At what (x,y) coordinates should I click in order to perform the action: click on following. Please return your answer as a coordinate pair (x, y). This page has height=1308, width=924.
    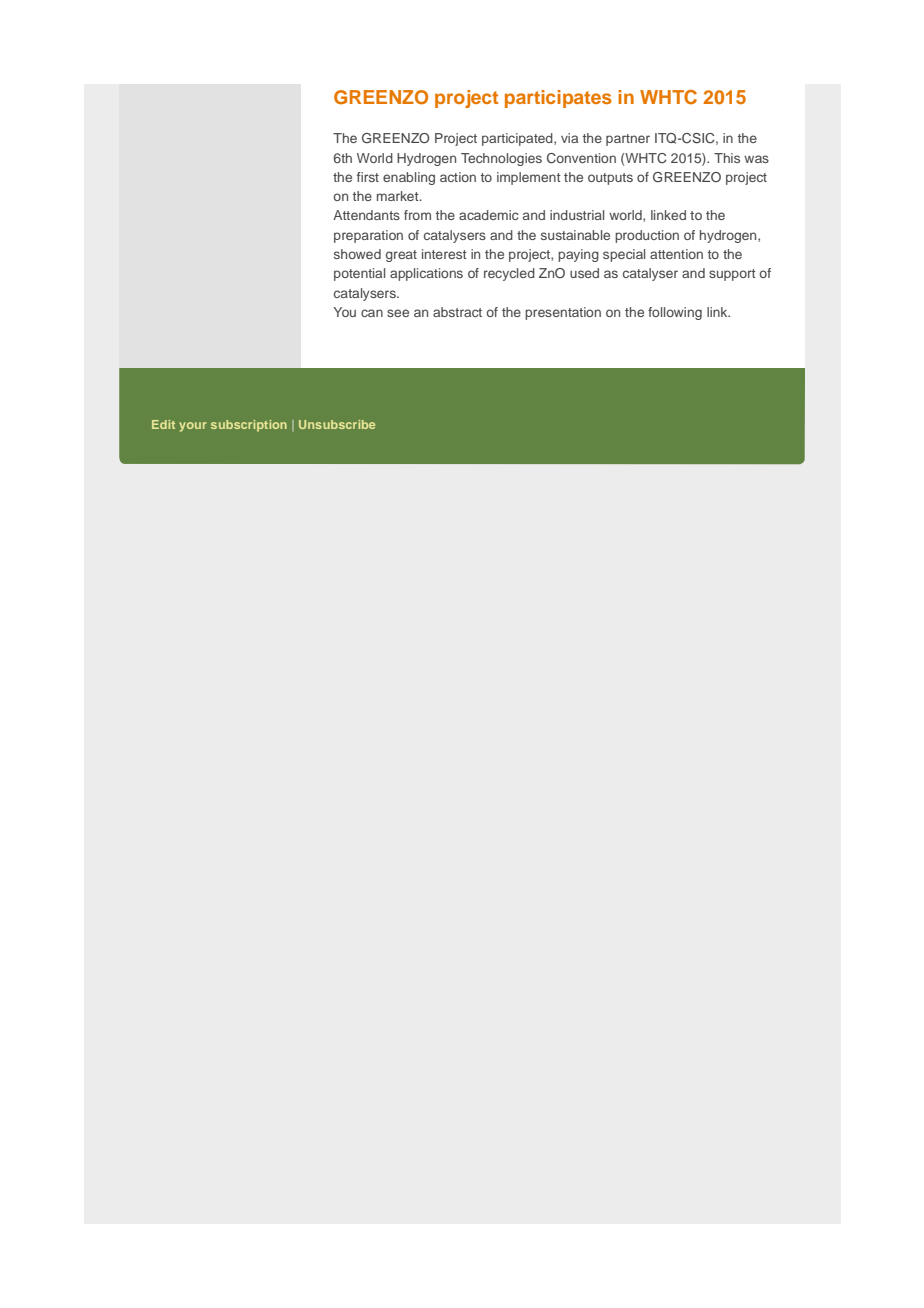
    Looking at the image, I should click on (675, 313).
